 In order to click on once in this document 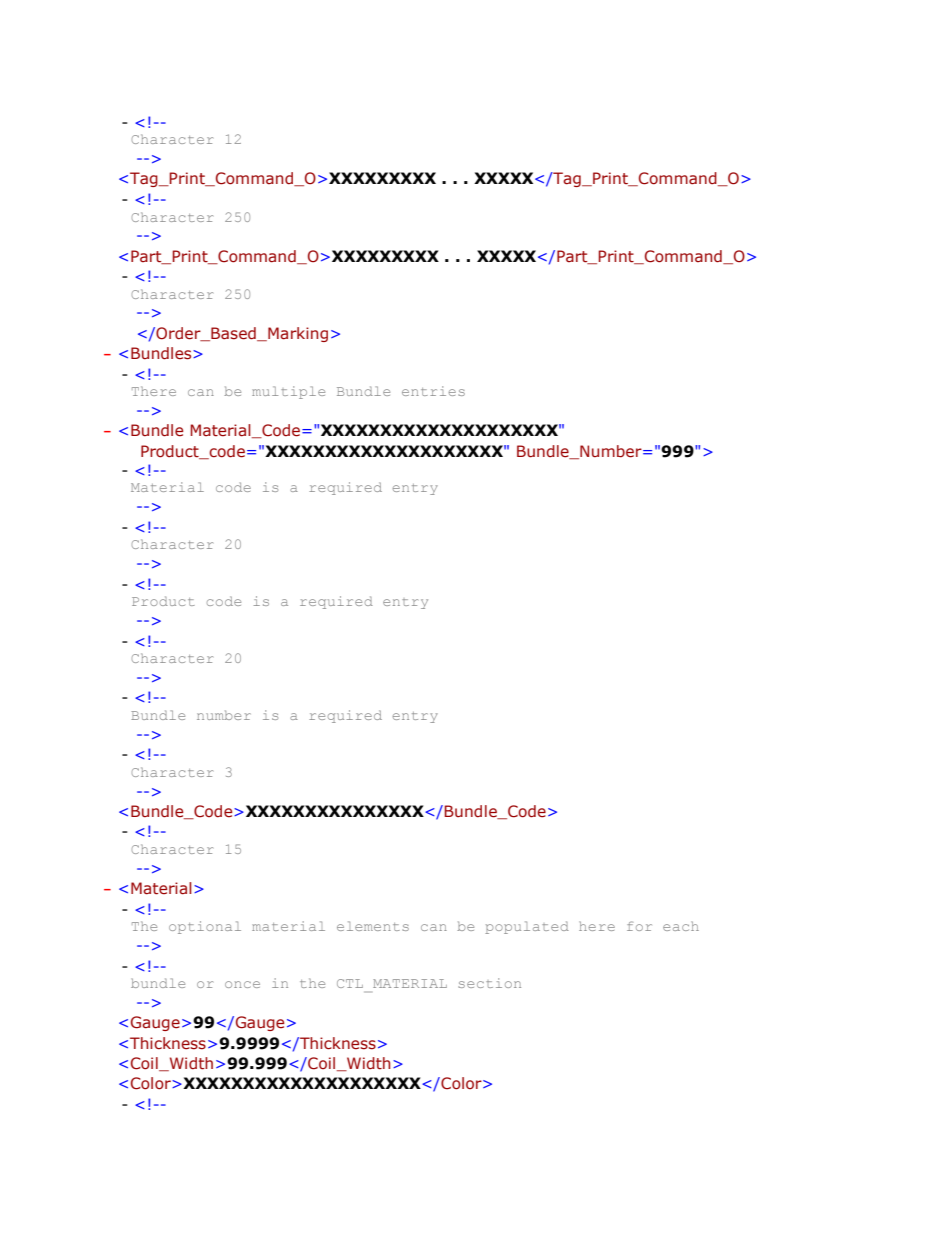, I will do `click(242, 984)`.
